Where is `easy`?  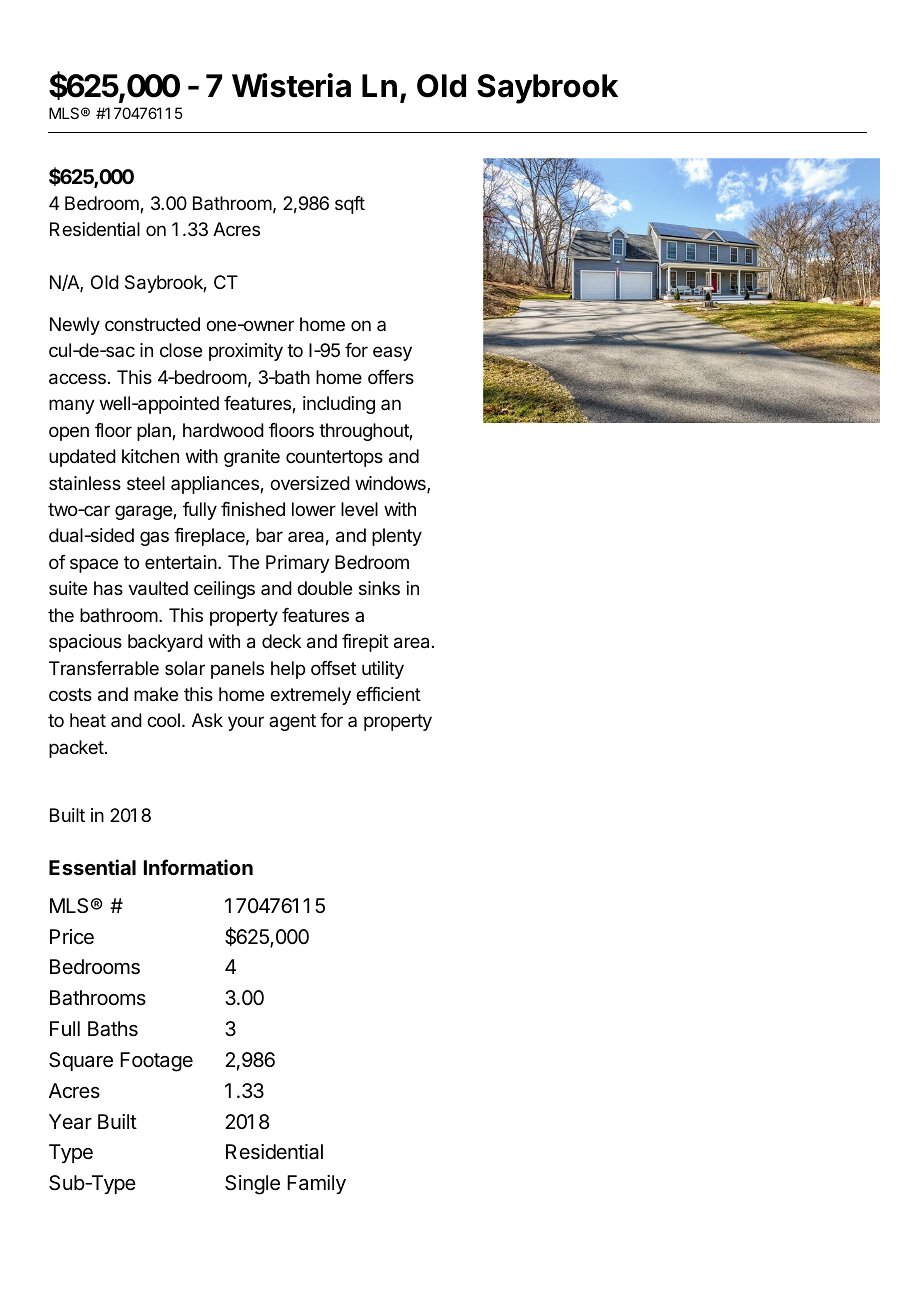
easy is located at coordinates (392, 353).
